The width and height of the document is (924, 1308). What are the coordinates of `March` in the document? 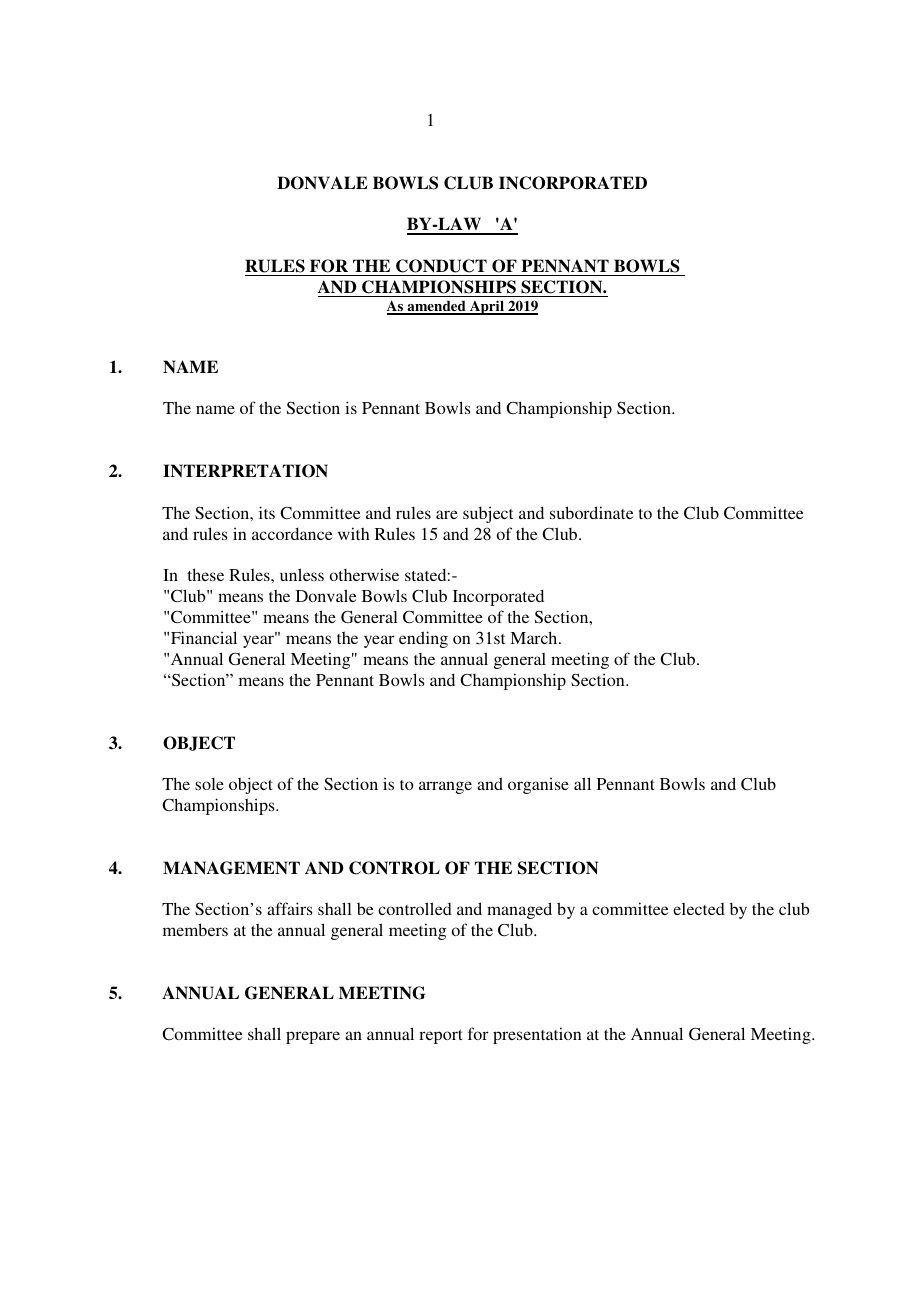 It's located at (535, 637).
